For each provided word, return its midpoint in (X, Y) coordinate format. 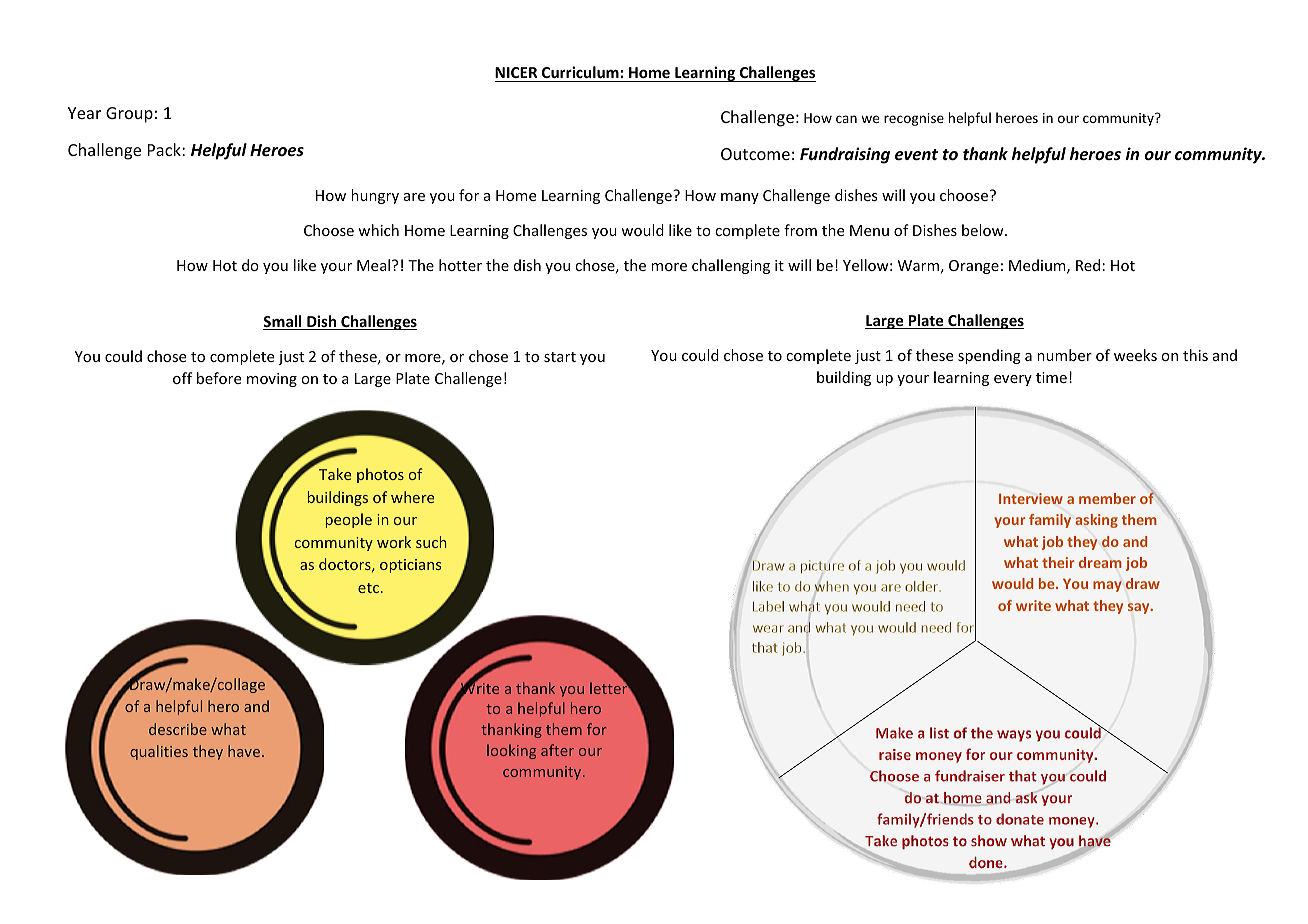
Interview (1031, 498)
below (984, 230)
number (1064, 355)
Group (129, 115)
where (412, 497)
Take (335, 474)
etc (368, 588)
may (1107, 586)
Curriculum (580, 74)
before (219, 378)
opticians (410, 566)
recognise (914, 119)
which (378, 230)
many (740, 198)
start (560, 357)
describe (178, 729)
